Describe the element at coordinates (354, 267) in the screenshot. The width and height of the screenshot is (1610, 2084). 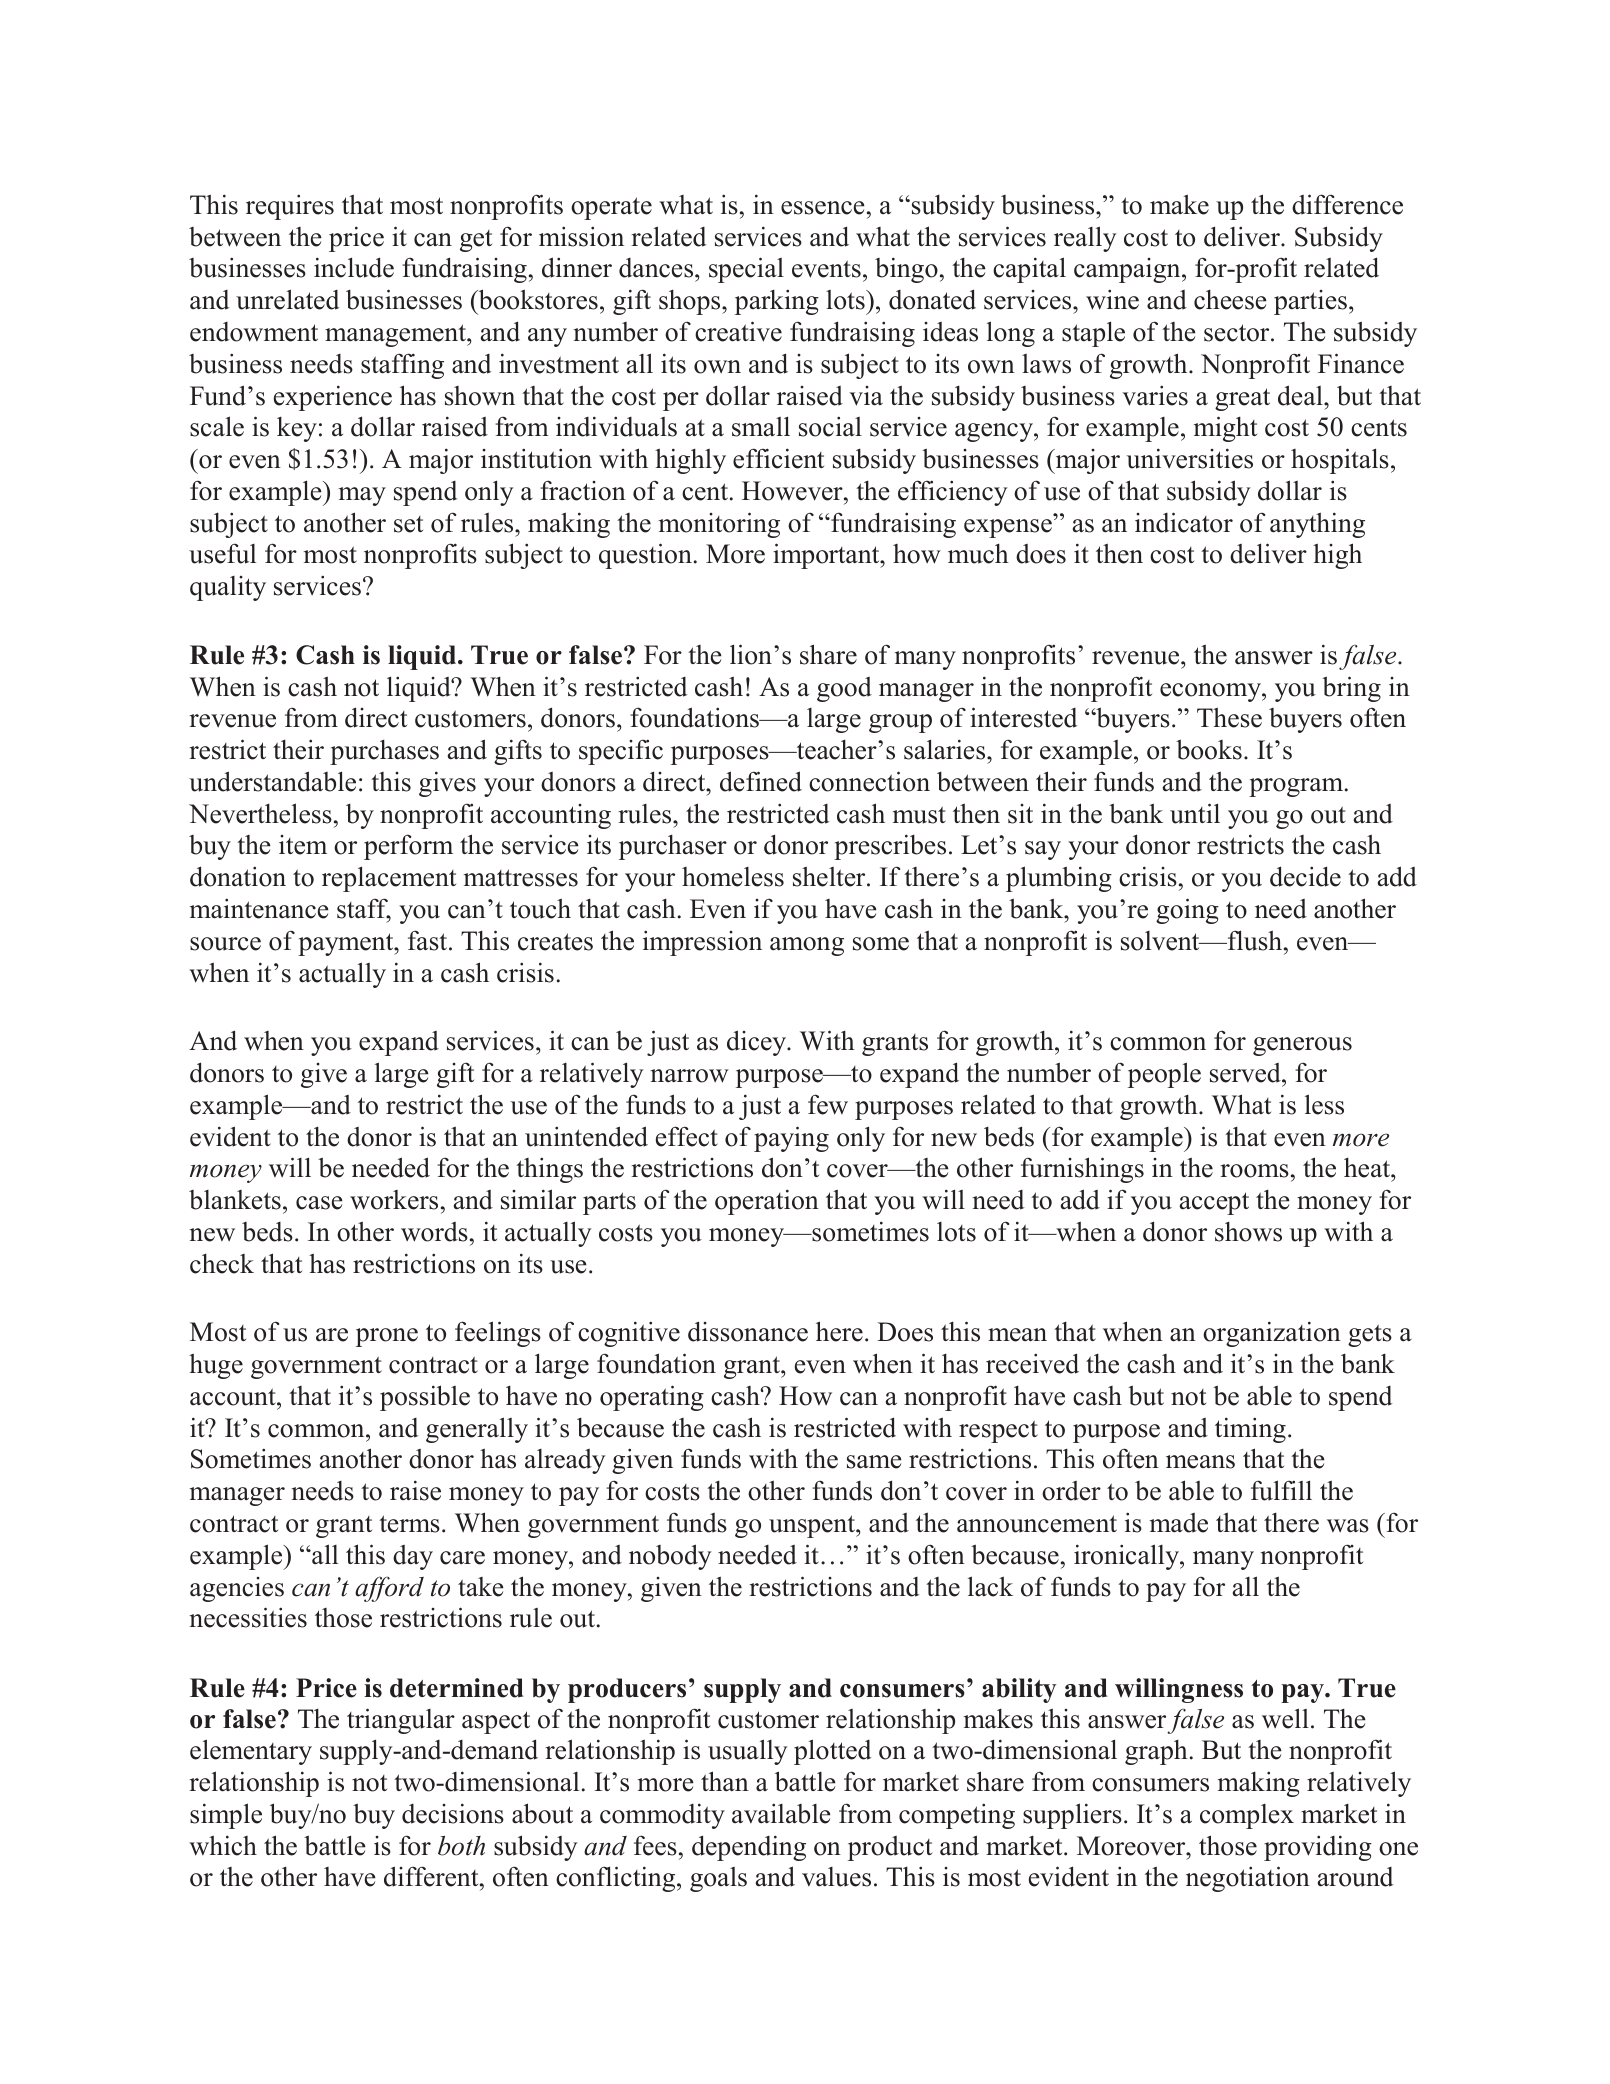
I see `include` at that location.
